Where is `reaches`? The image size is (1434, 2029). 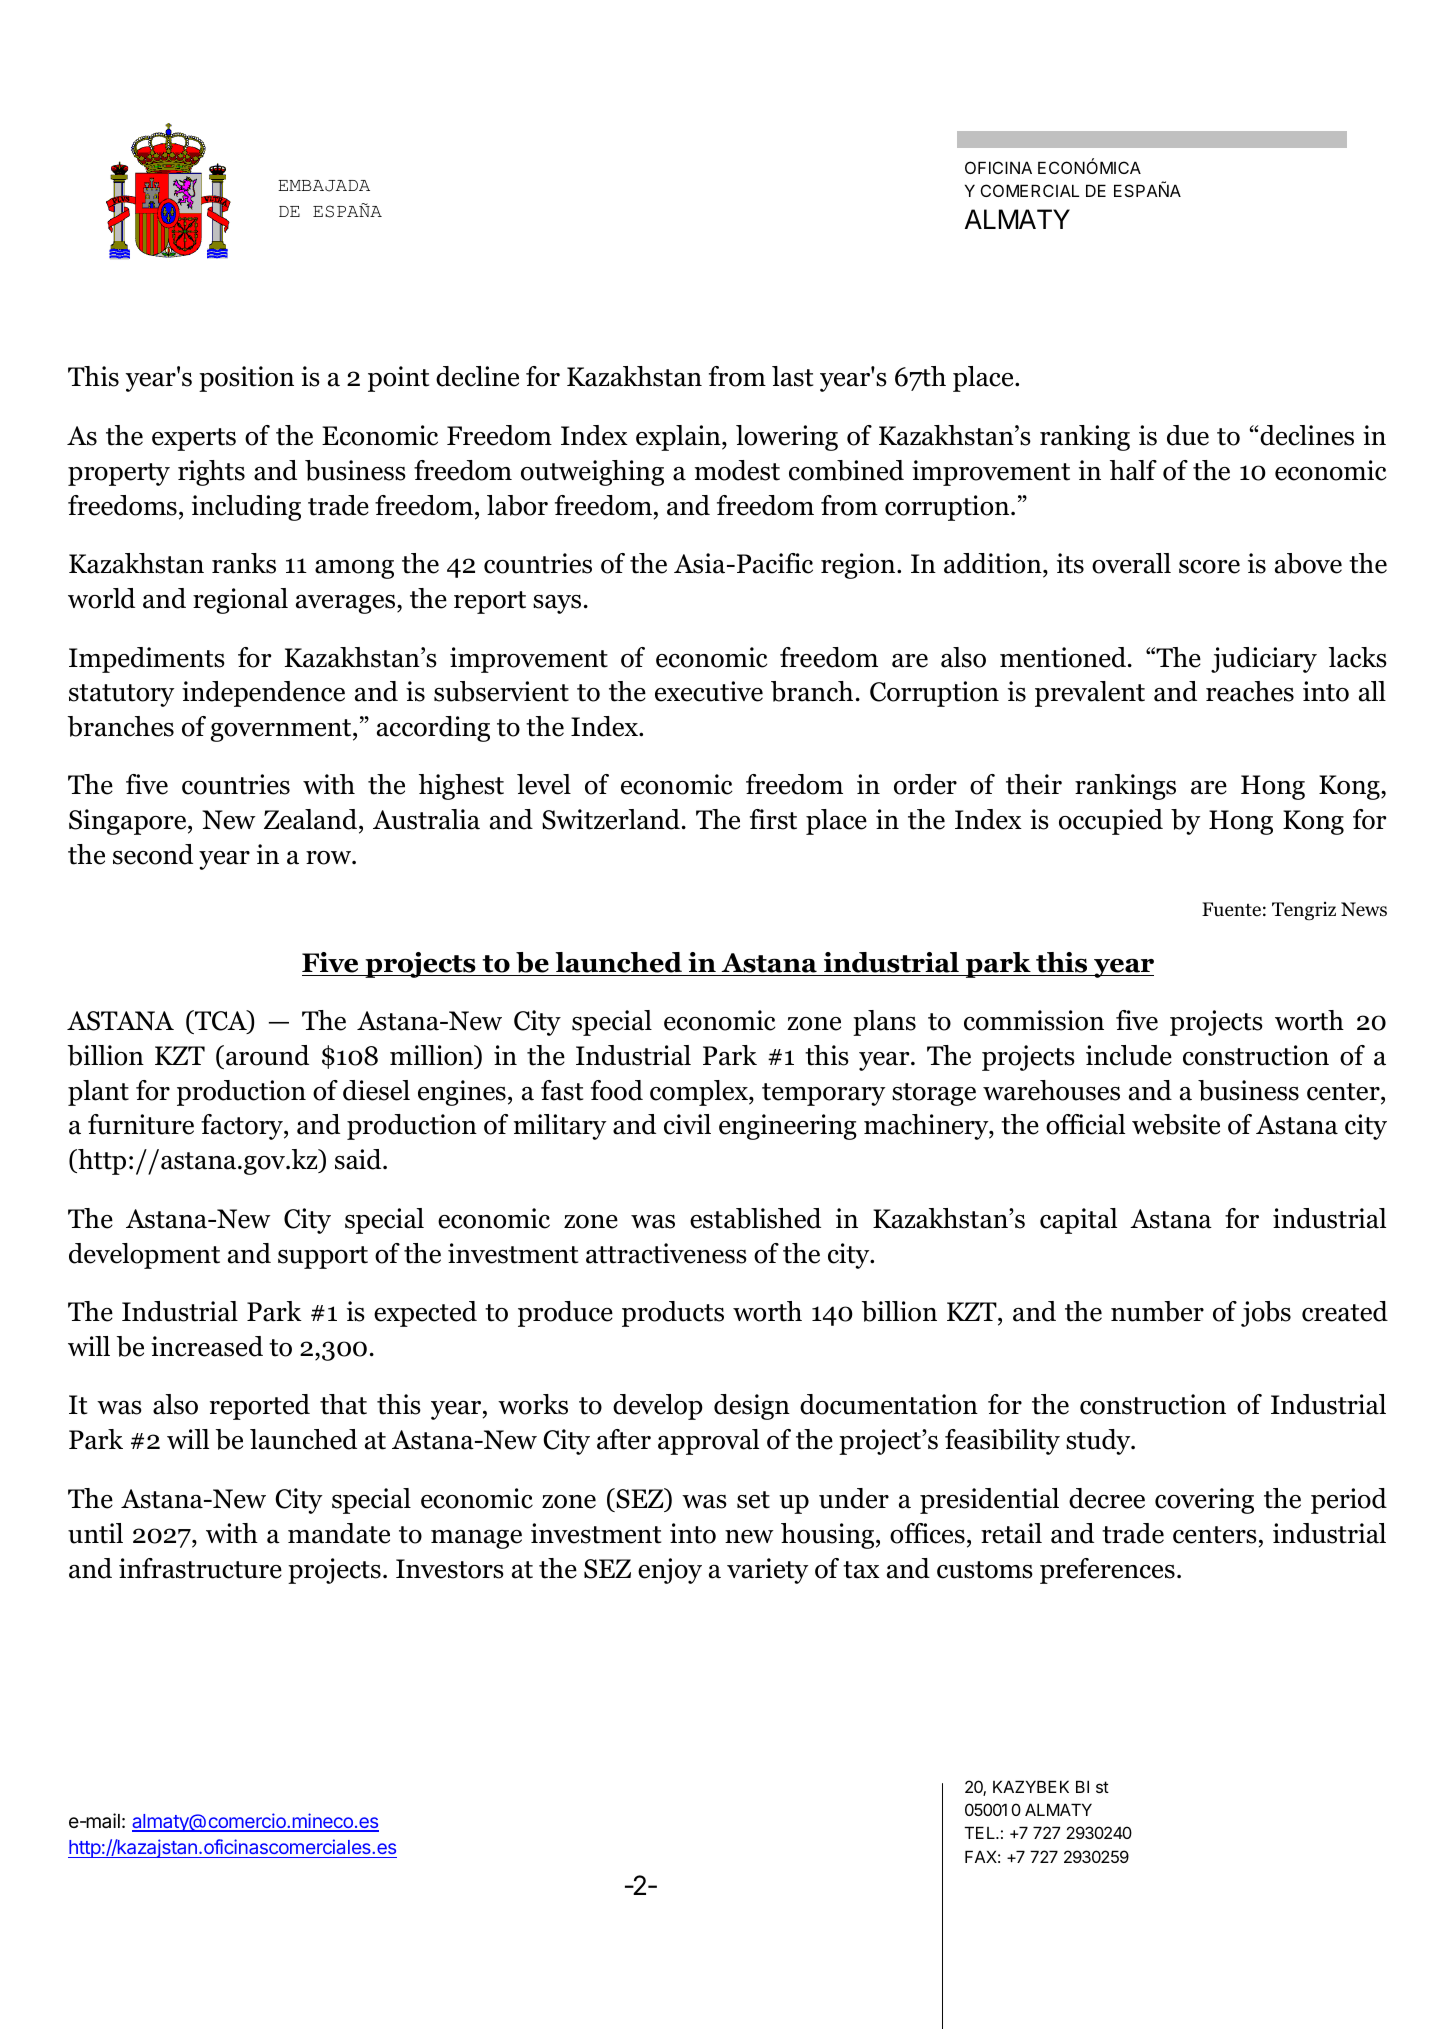 reaches is located at coordinates (1250, 691).
